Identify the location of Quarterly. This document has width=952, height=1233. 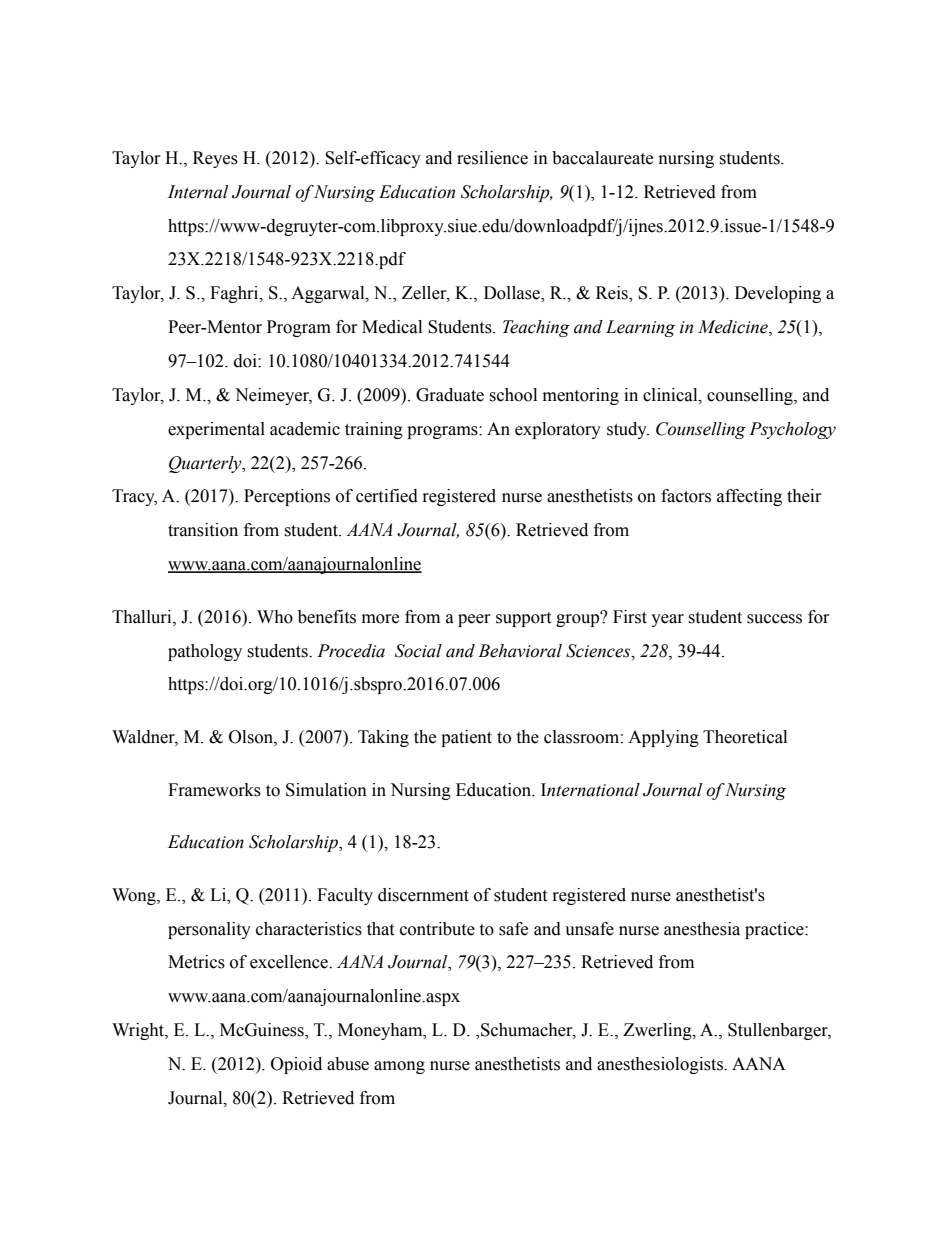
(206, 464).
